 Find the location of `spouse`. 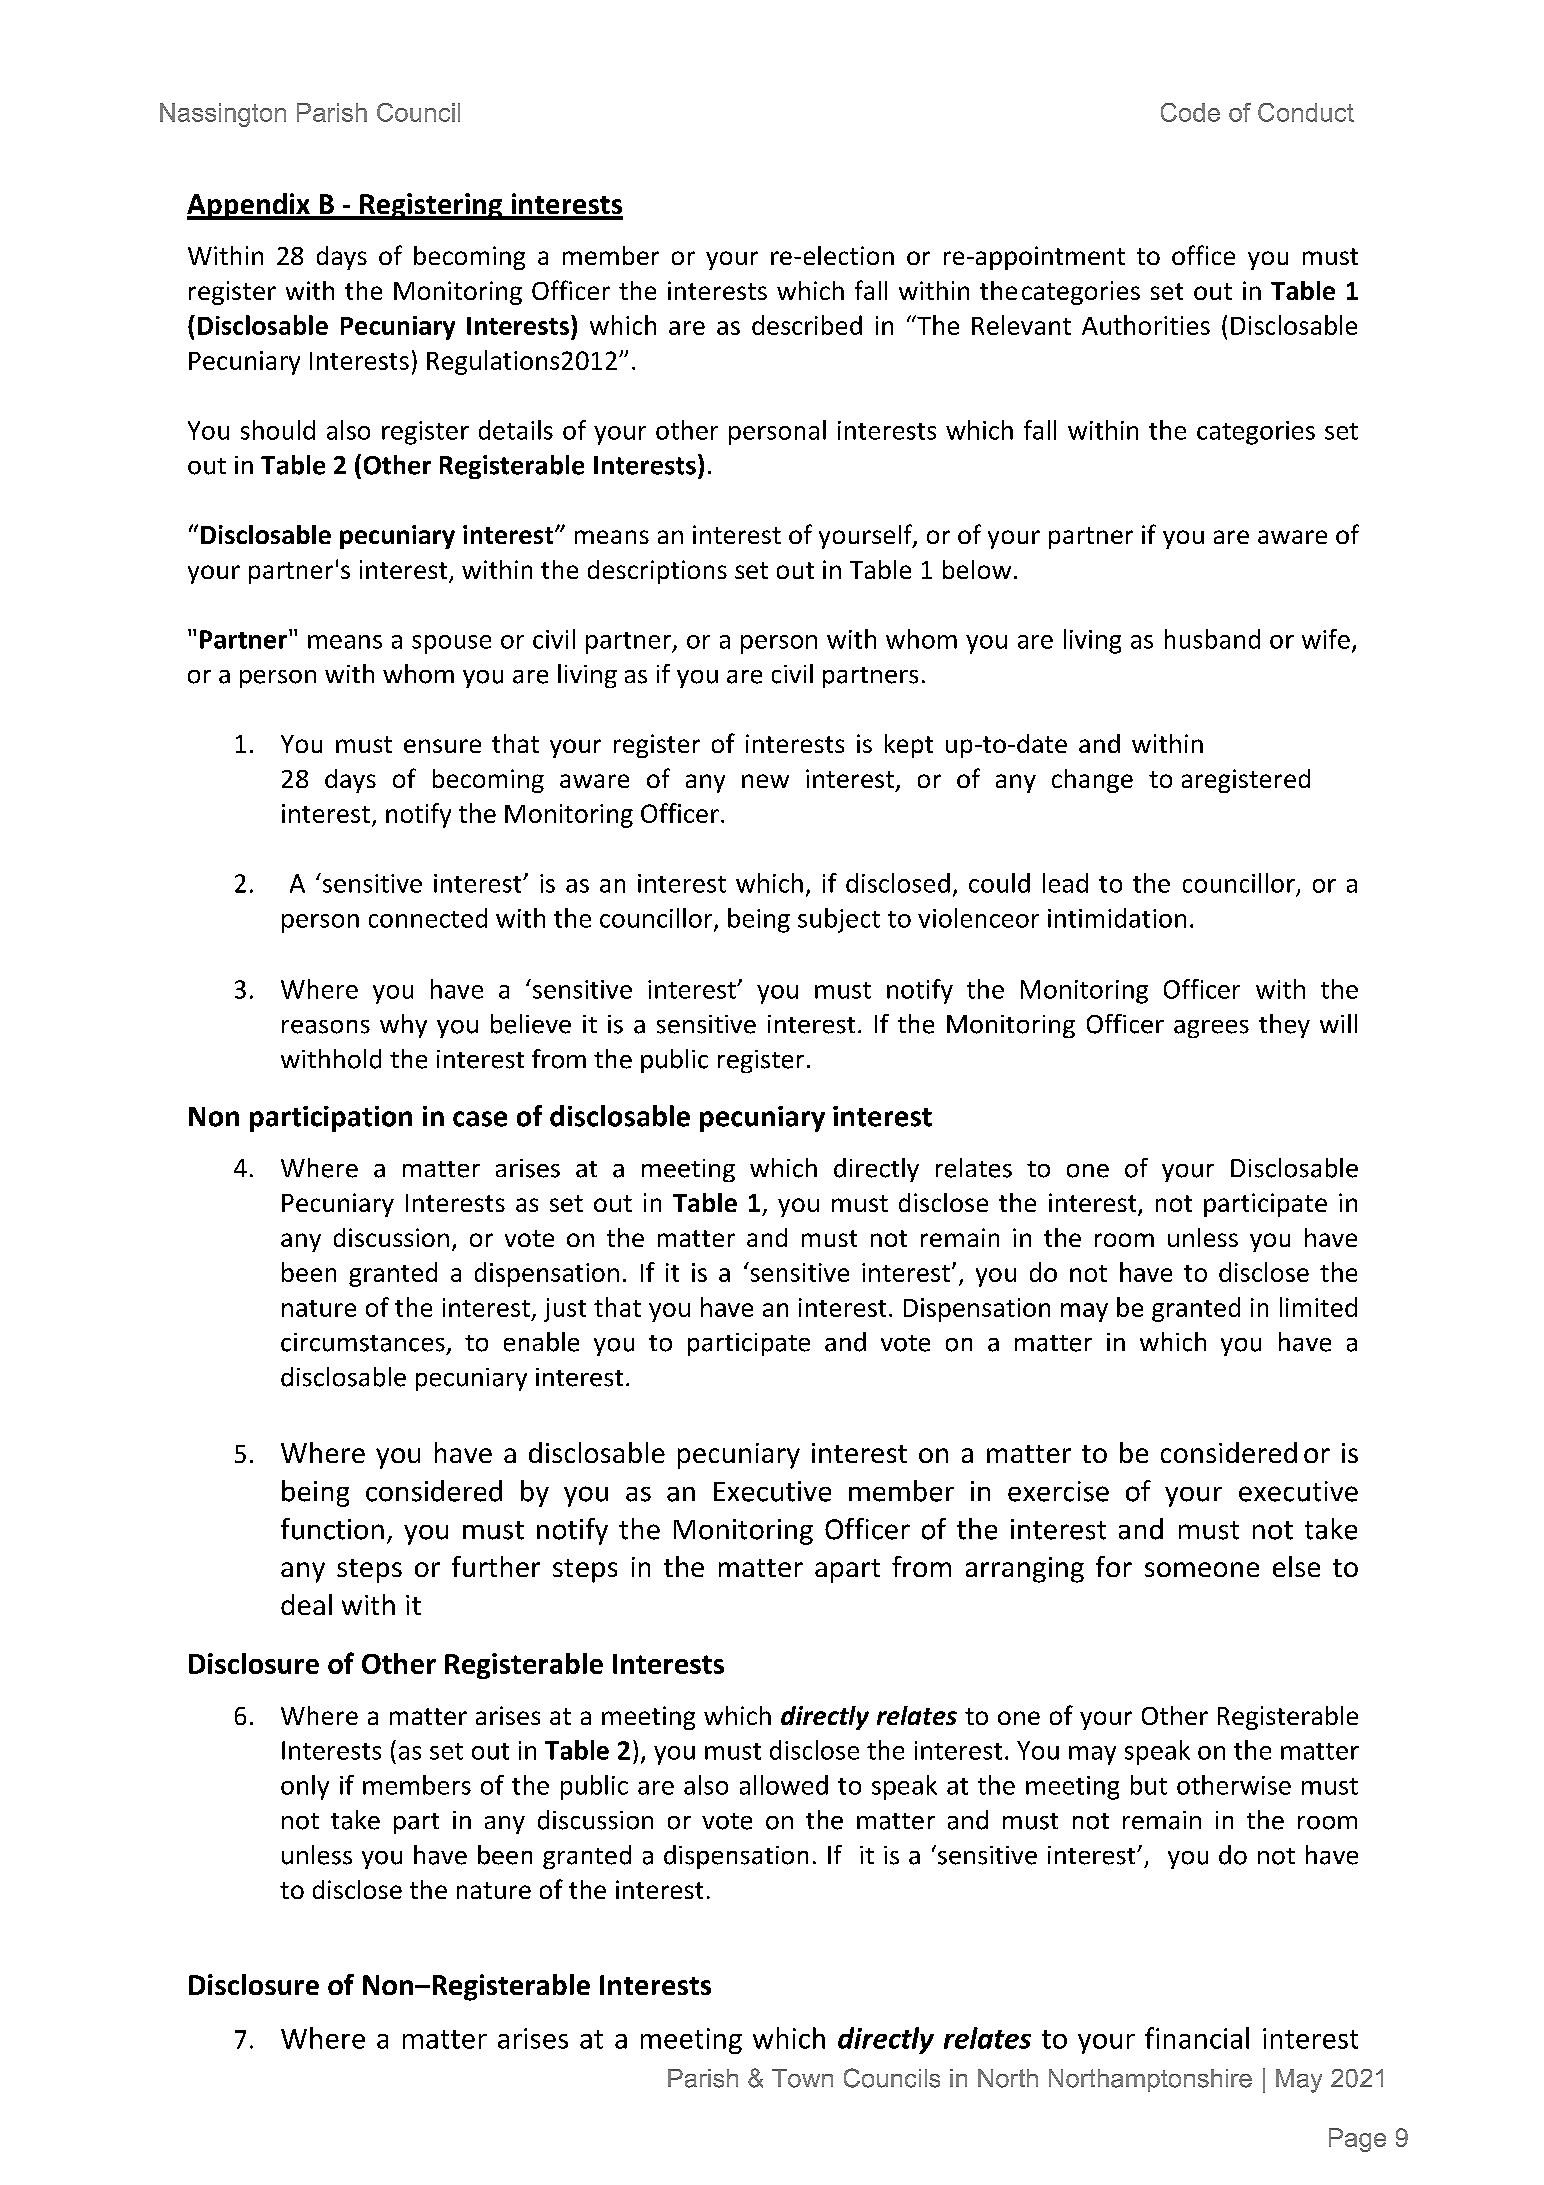

spouse is located at coordinates (451, 644).
